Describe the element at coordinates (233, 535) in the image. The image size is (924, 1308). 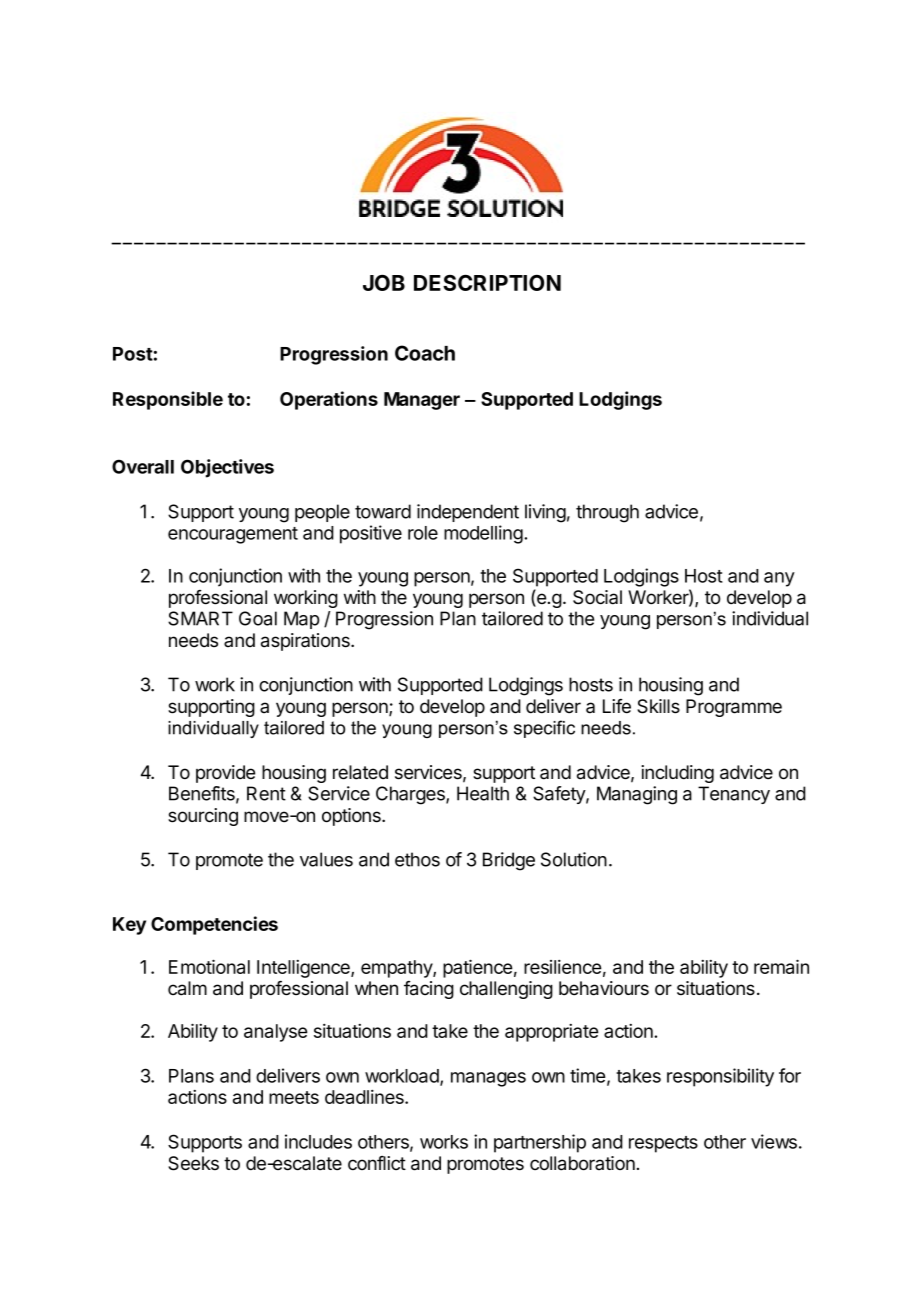
I see `encouragement` at that location.
